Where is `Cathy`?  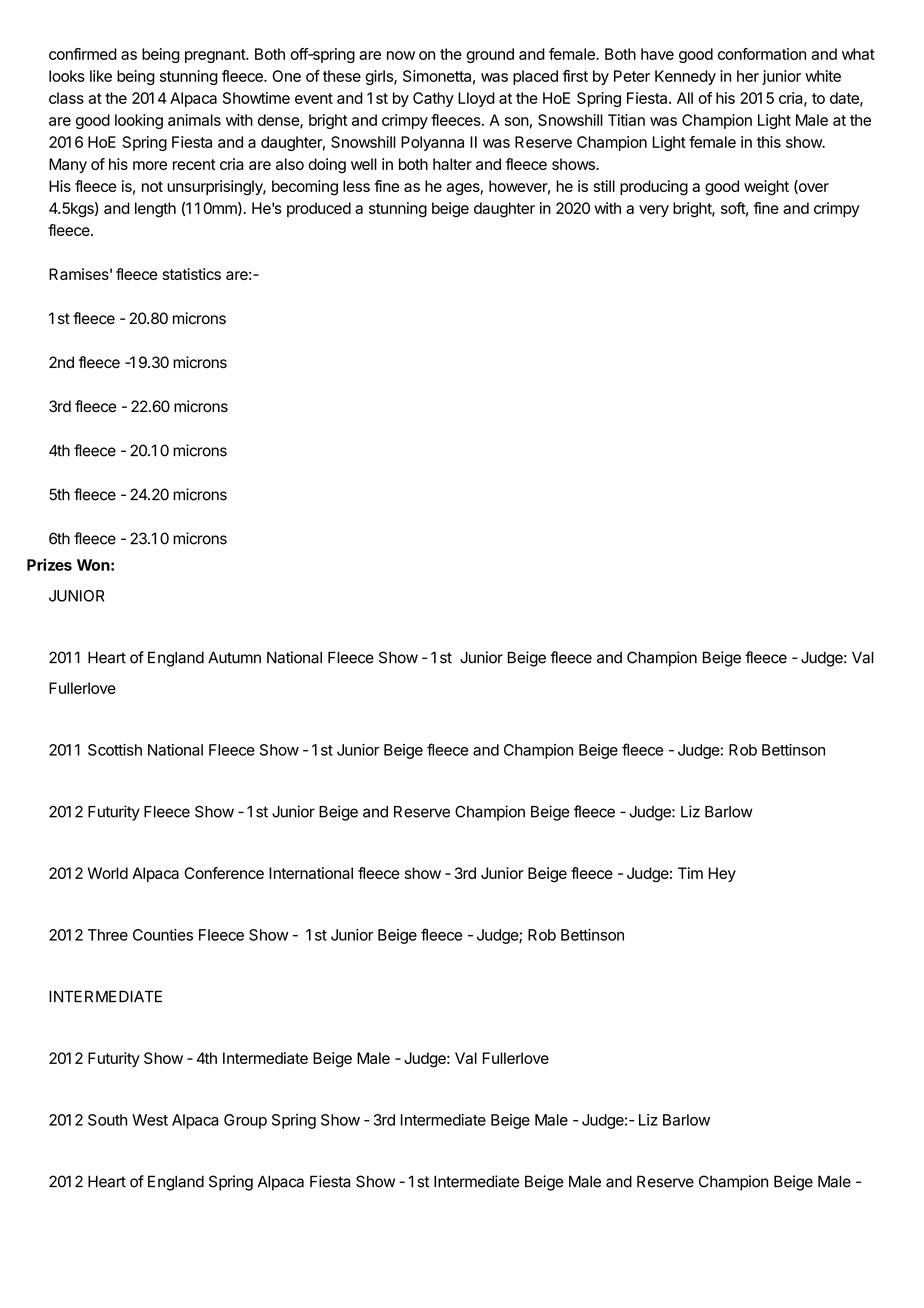
Cathy is located at coordinates (433, 99).
